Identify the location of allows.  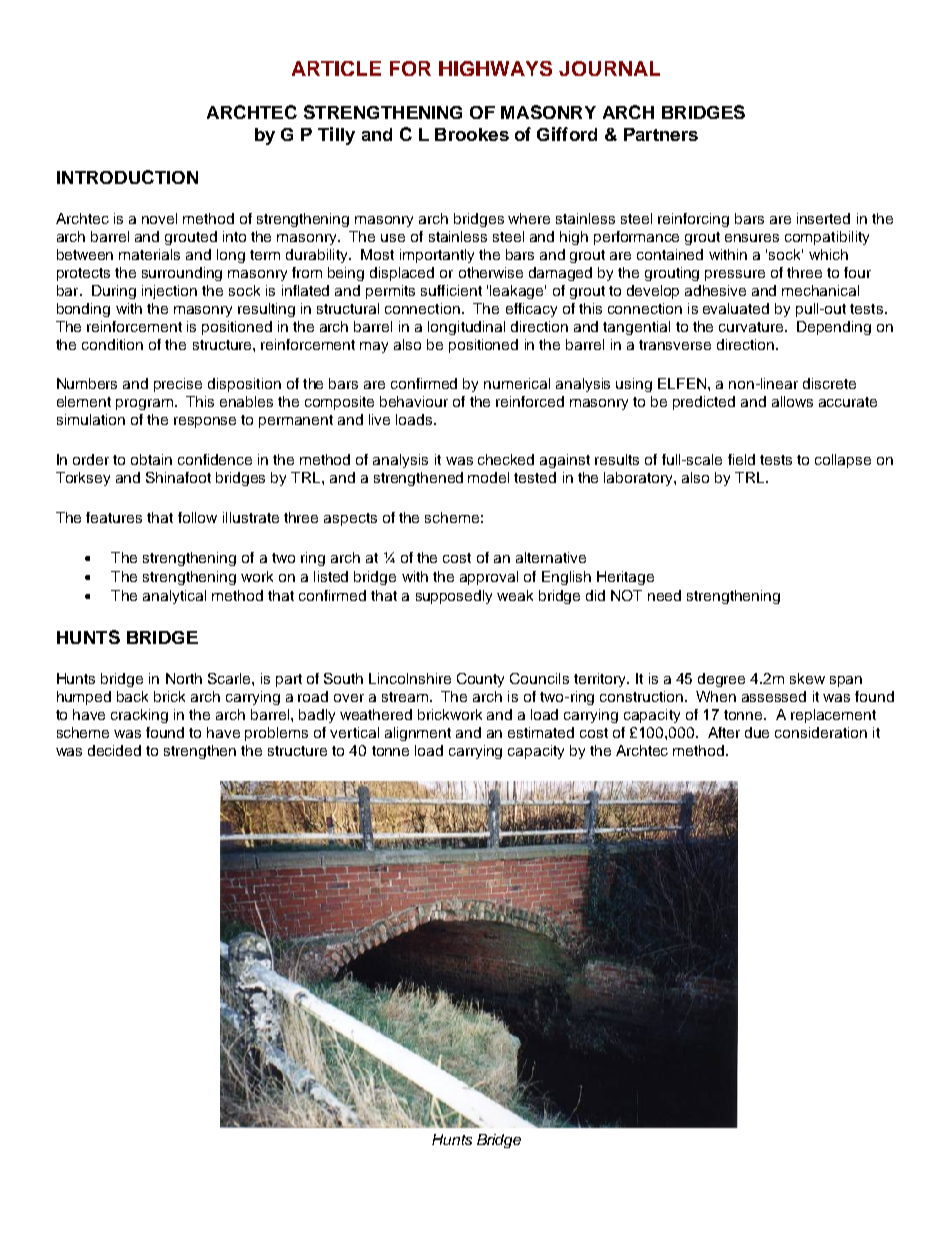
(792, 401).
